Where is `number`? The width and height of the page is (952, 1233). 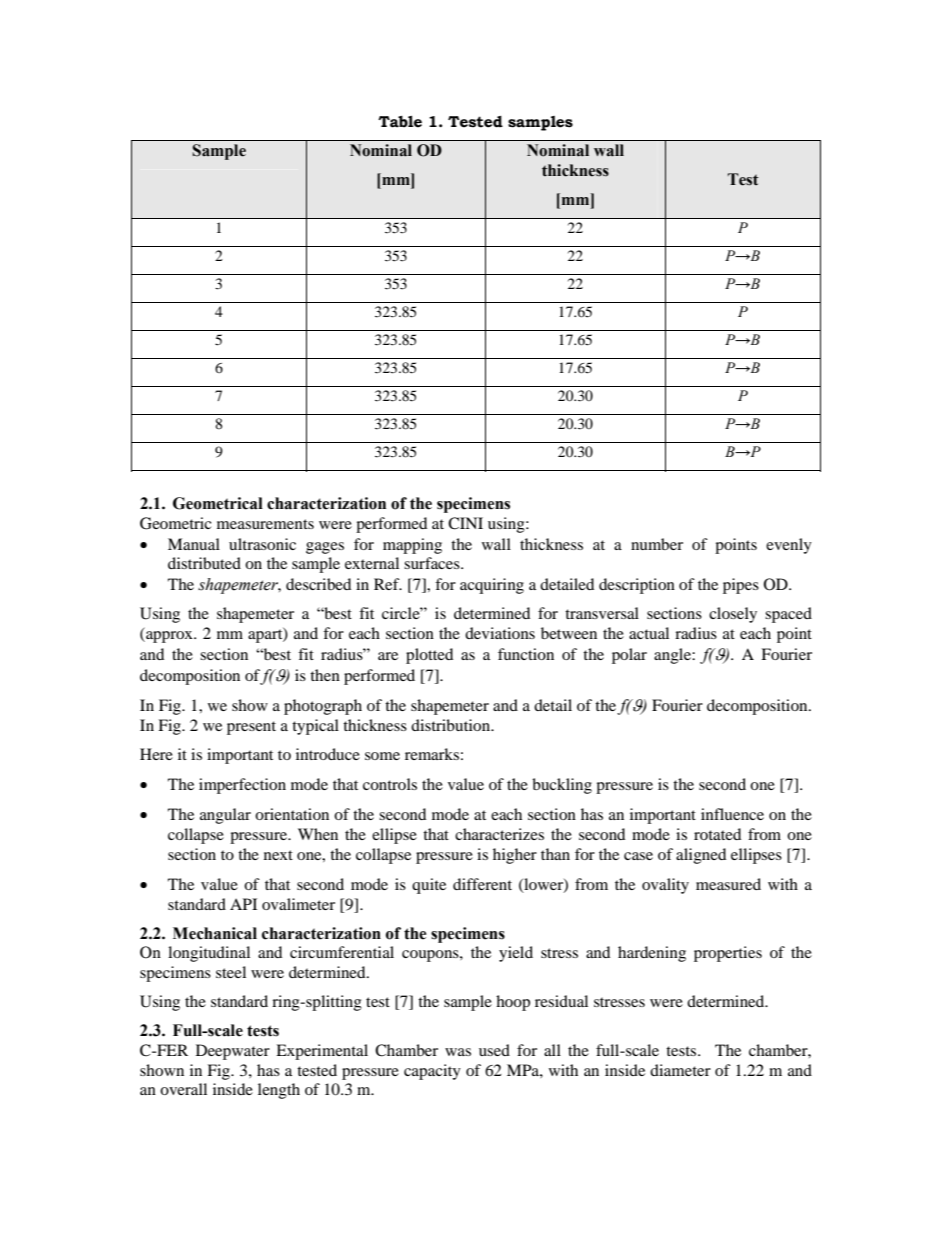 number is located at coordinates (657, 544).
